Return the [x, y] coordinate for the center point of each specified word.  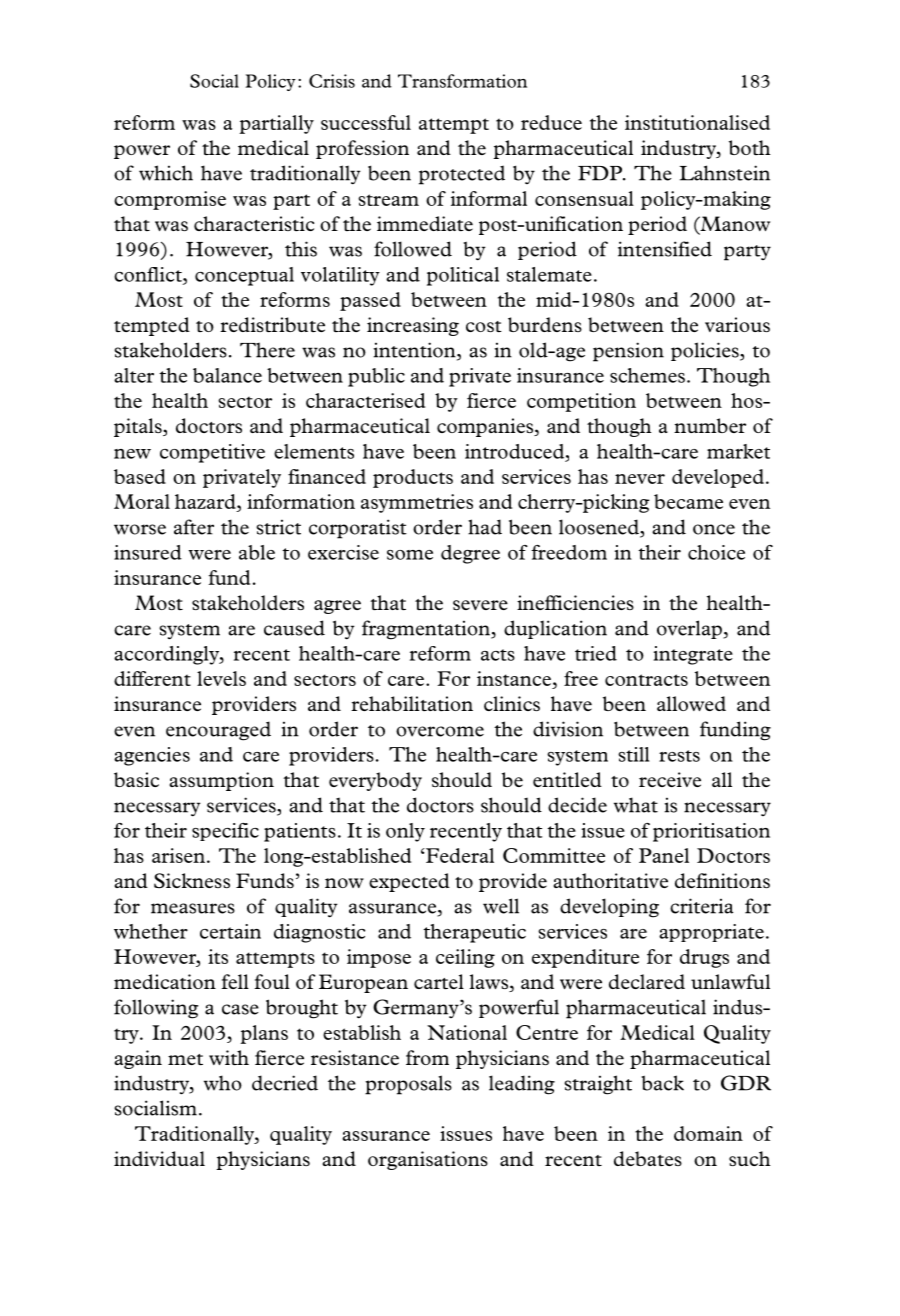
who [223, 1083]
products [413, 478]
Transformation [462, 81]
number [710, 425]
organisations [428, 1160]
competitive [212, 453]
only [405, 832]
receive [670, 779]
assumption [222, 781]
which [166, 173]
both [750, 147]
